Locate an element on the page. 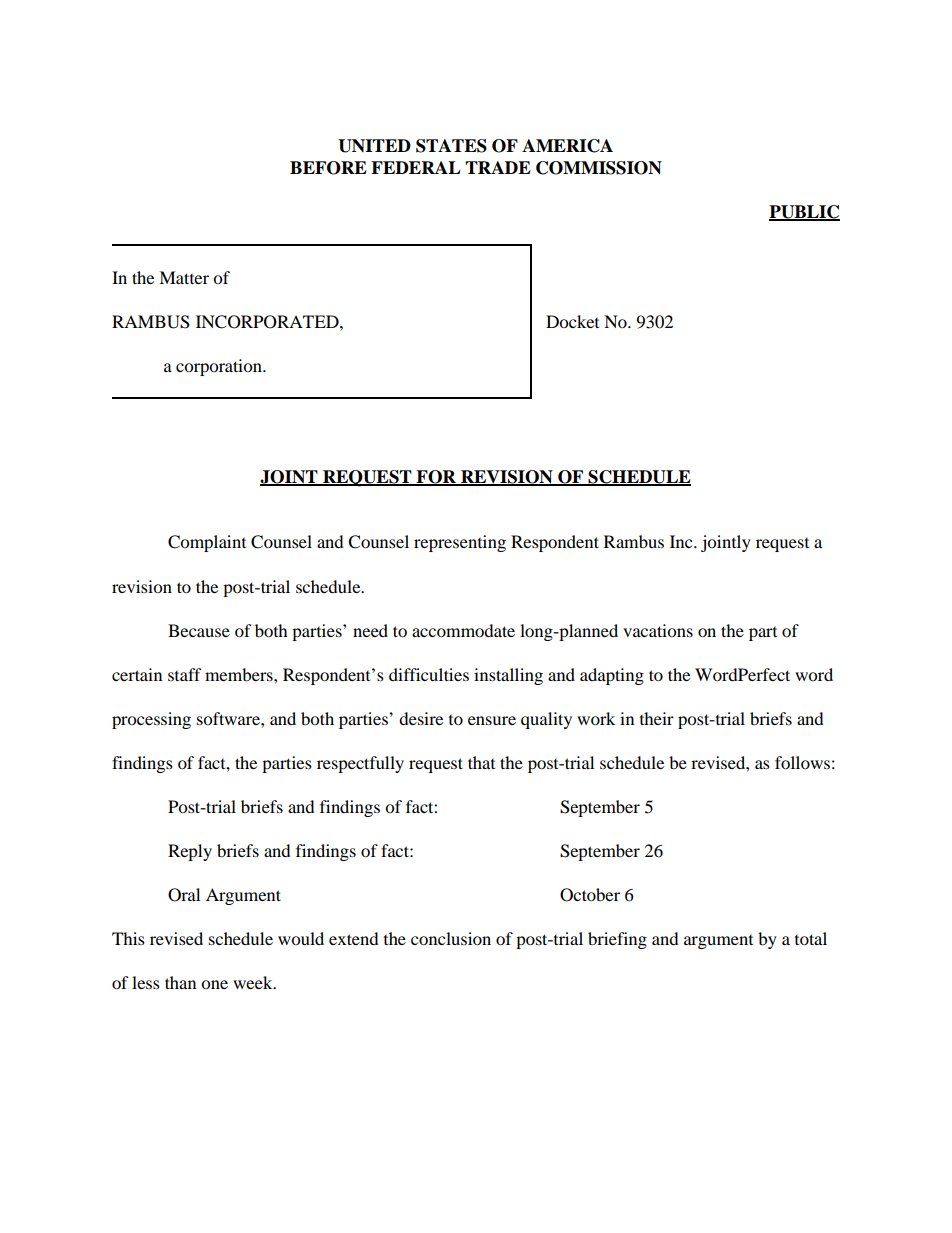 Image resolution: width=952 pixels, height=1233 pixels. TRADE is located at coordinates (498, 167).
